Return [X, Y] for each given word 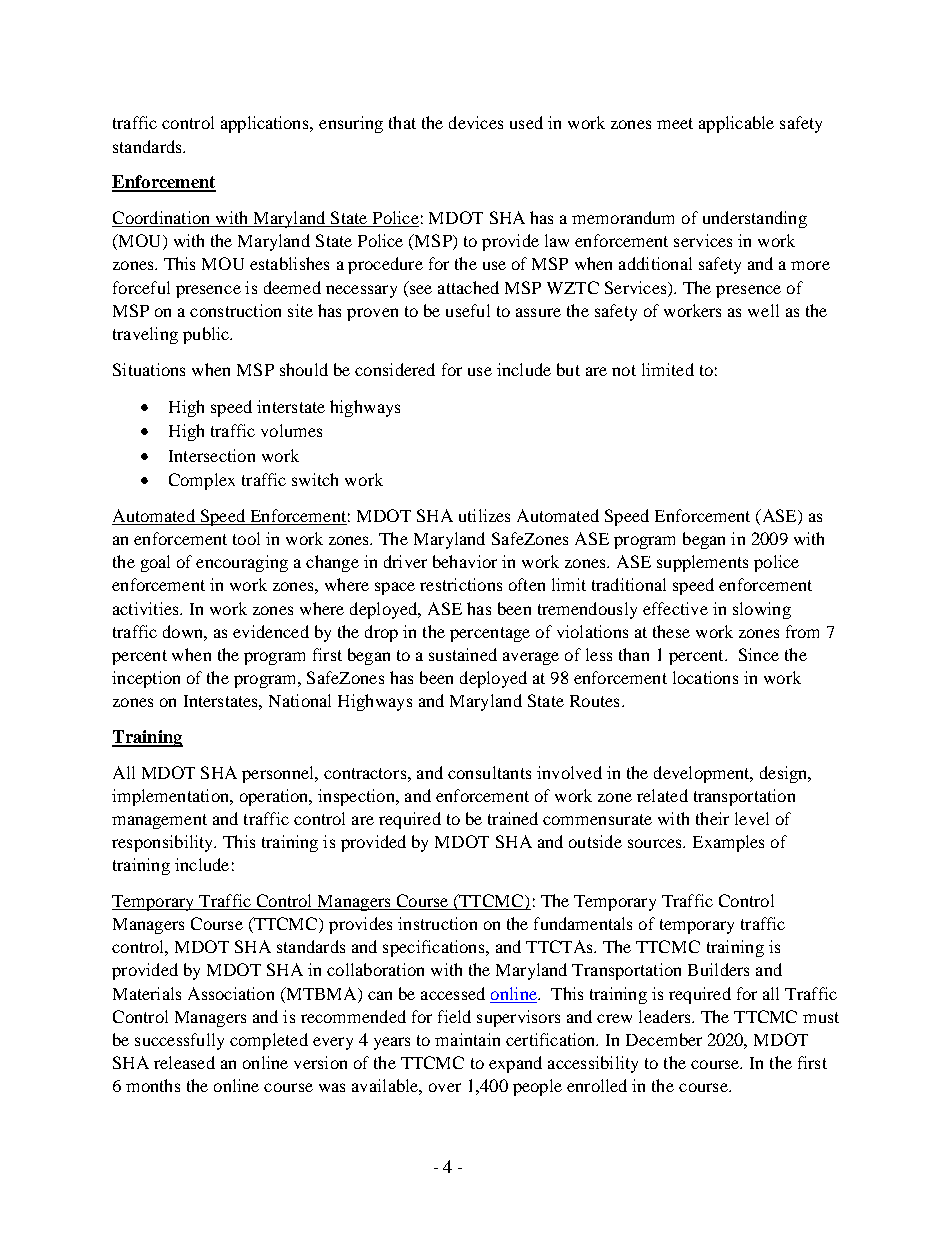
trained [513, 818]
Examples [728, 843]
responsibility [164, 843]
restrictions [461, 584]
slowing [762, 610]
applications [266, 124]
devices [476, 122]
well [763, 310]
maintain [467, 1039]
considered [395, 369]
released [184, 1062]
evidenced [271, 631]
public [207, 335]
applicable [736, 124]
